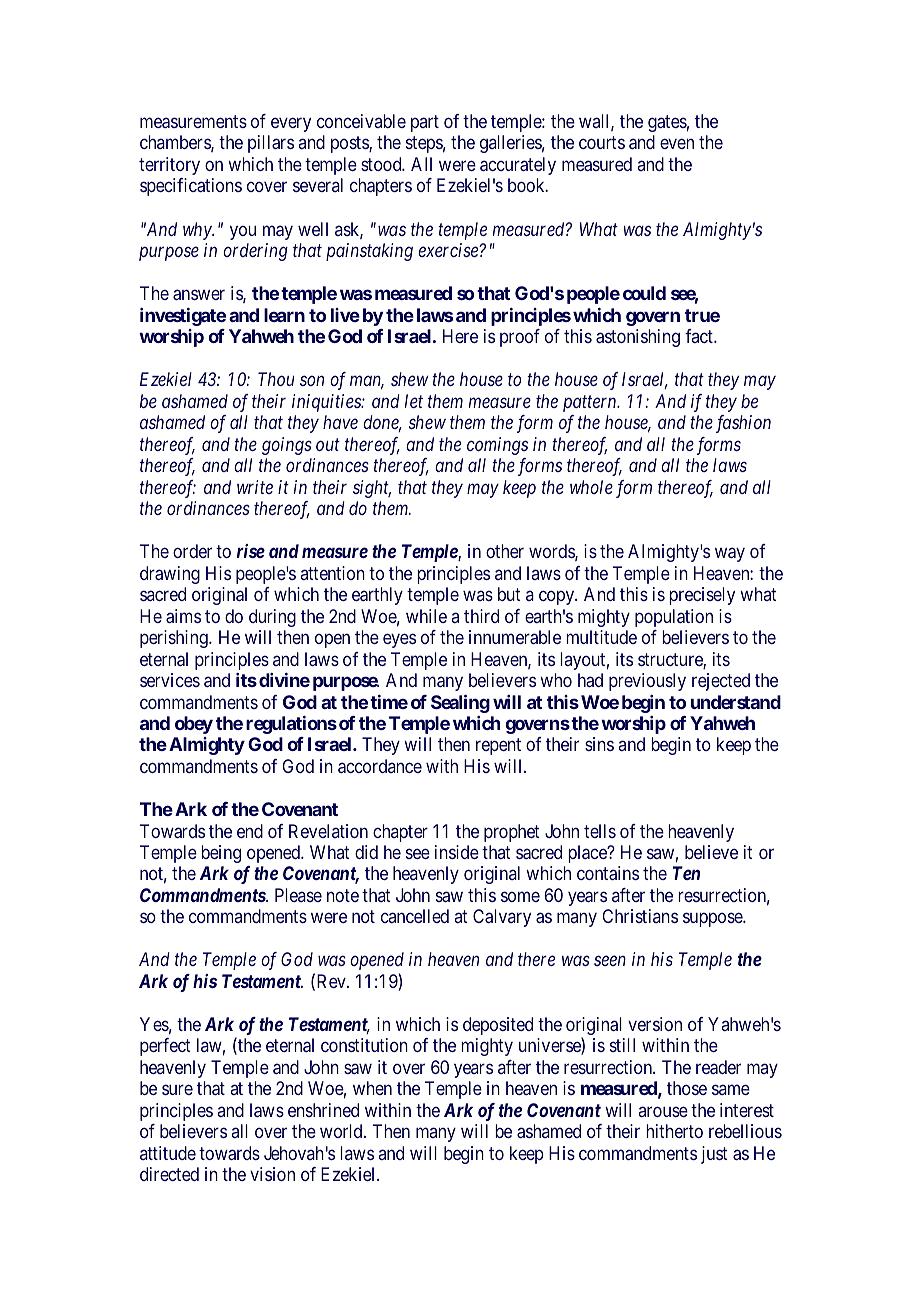 The image size is (924, 1308). I want to click on hitherto, so click(674, 1131).
